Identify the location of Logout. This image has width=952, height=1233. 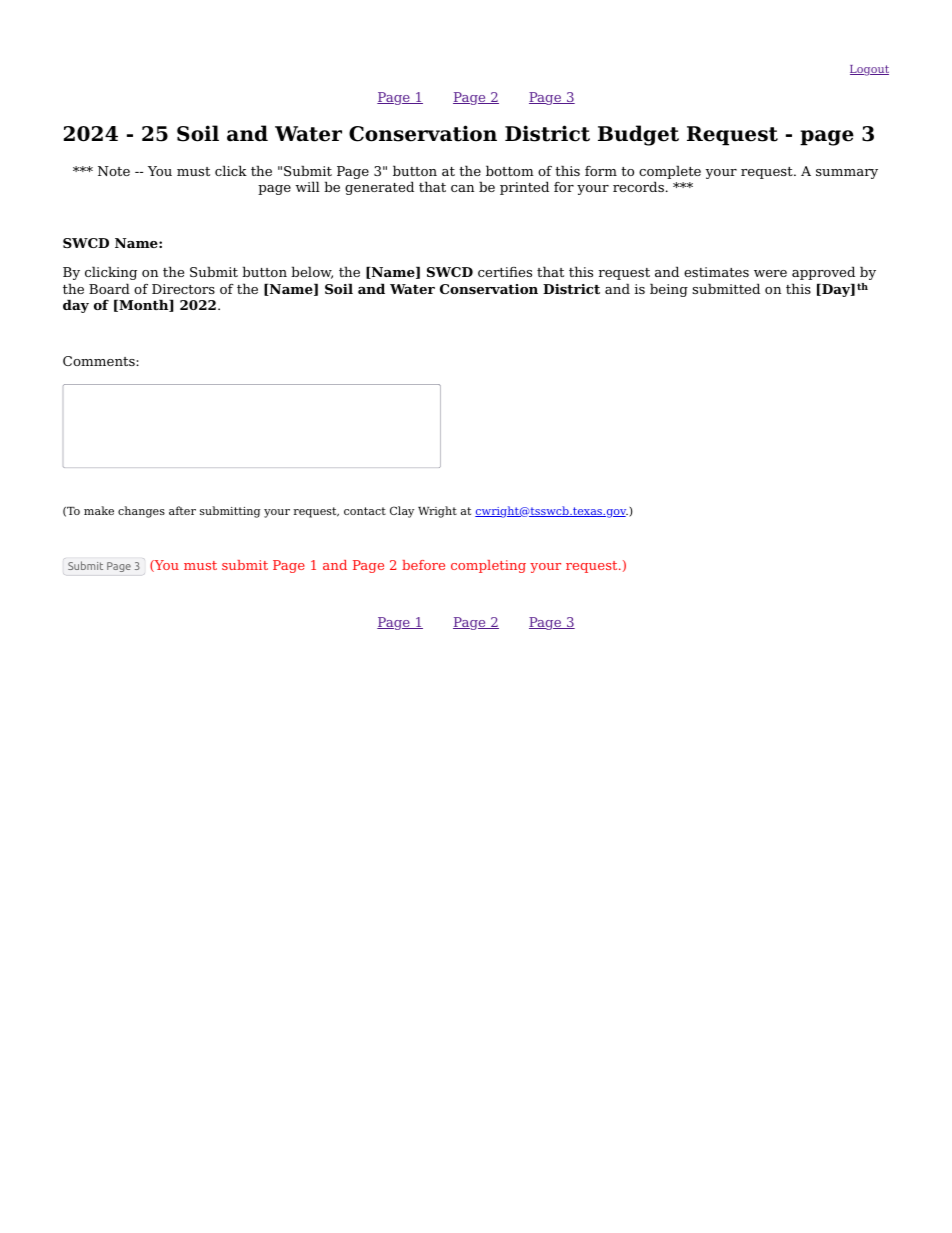
(869, 70).
